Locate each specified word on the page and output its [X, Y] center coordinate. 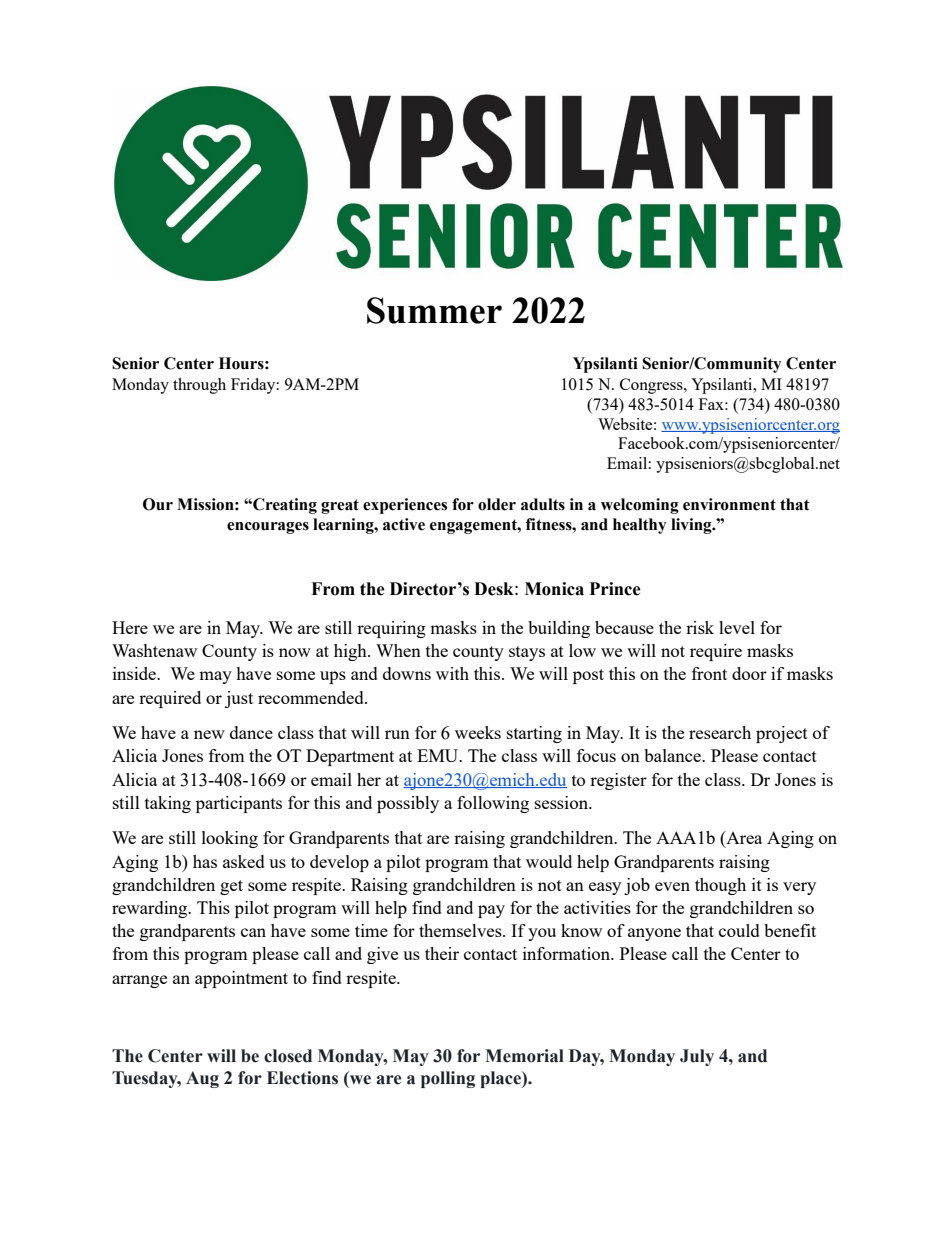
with [452, 673]
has [205, 861]
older [497, 504]
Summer [434, 310]
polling [448, 1079]
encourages [268, 528]
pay [491, 911]
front [709, 673]
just [239, 699]
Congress [652, 386]
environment [729, 504]
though [720, 886]
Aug [202, 1079]
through [199, 386]
